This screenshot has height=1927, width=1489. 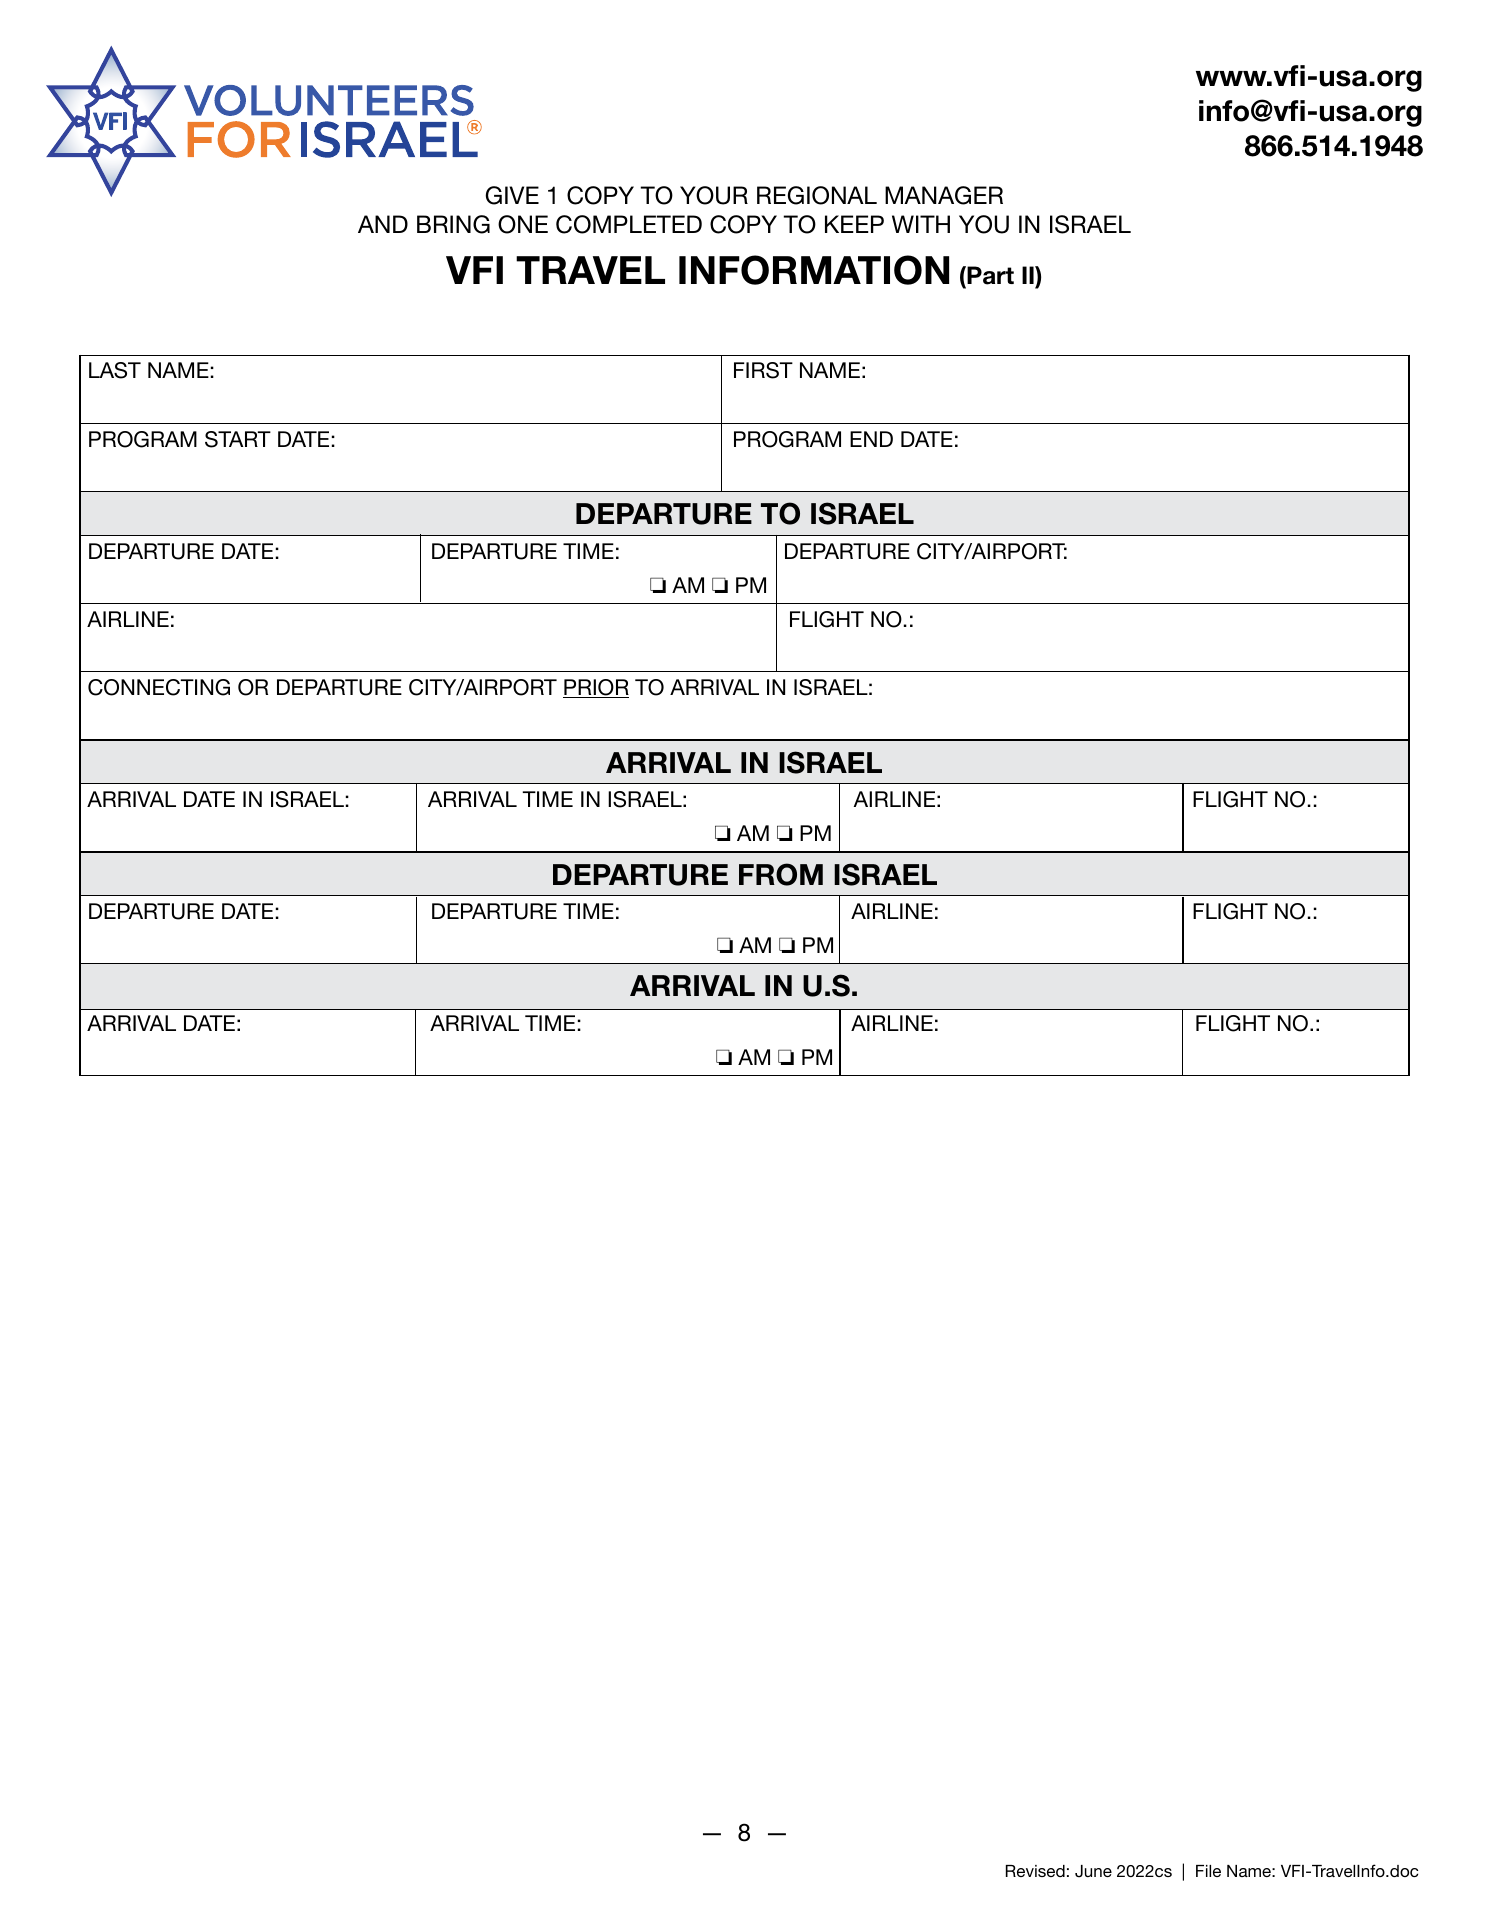 What do you see at coordinates (383, 224) in the screenshot?
I see `AND` at bounding box center [383, 224].
